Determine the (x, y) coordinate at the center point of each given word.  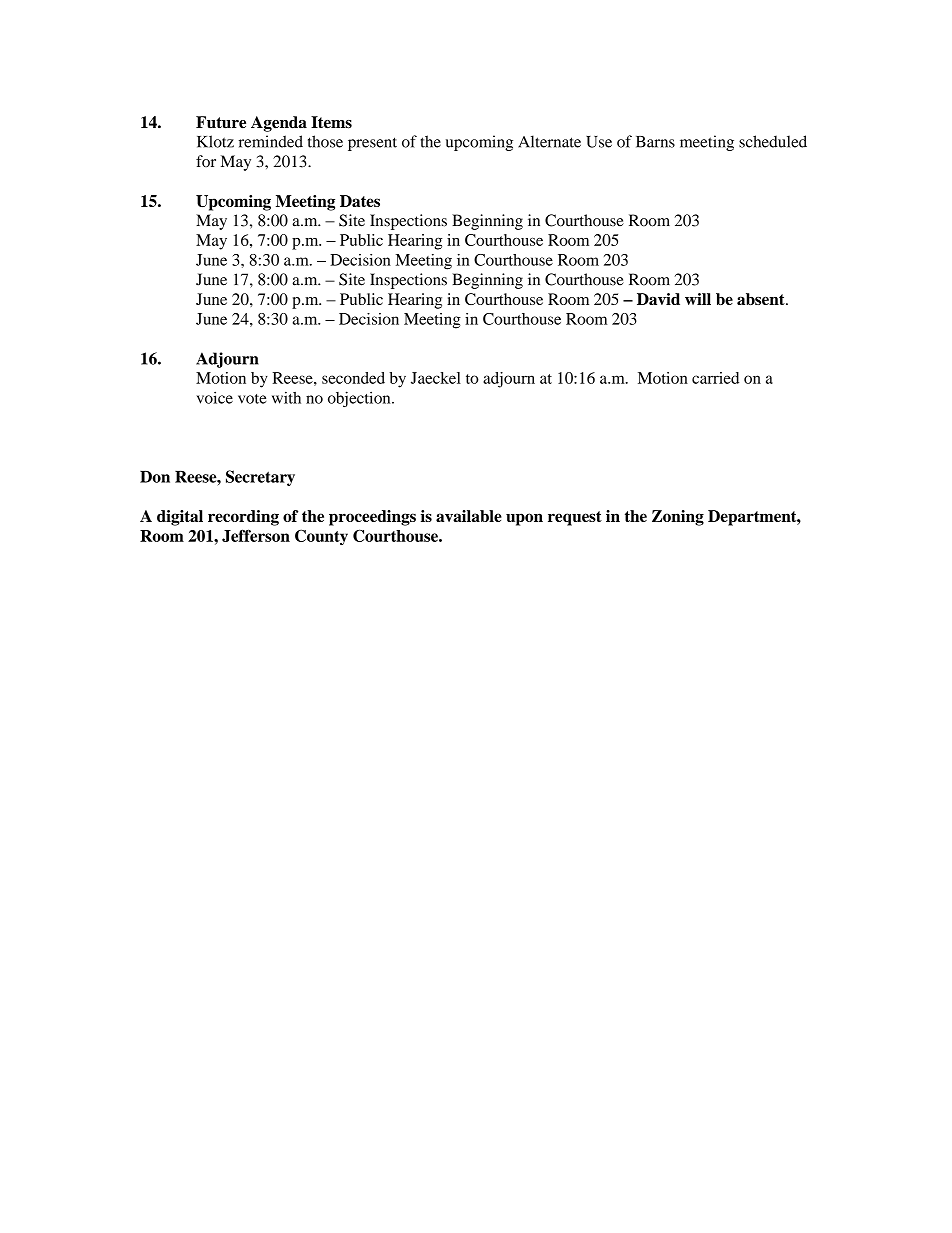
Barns (655, 142)
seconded (353, 378)
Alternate (549, 141)
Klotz (215, 141)
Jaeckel (436, 378)
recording (243, 518)
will (698, 299)
